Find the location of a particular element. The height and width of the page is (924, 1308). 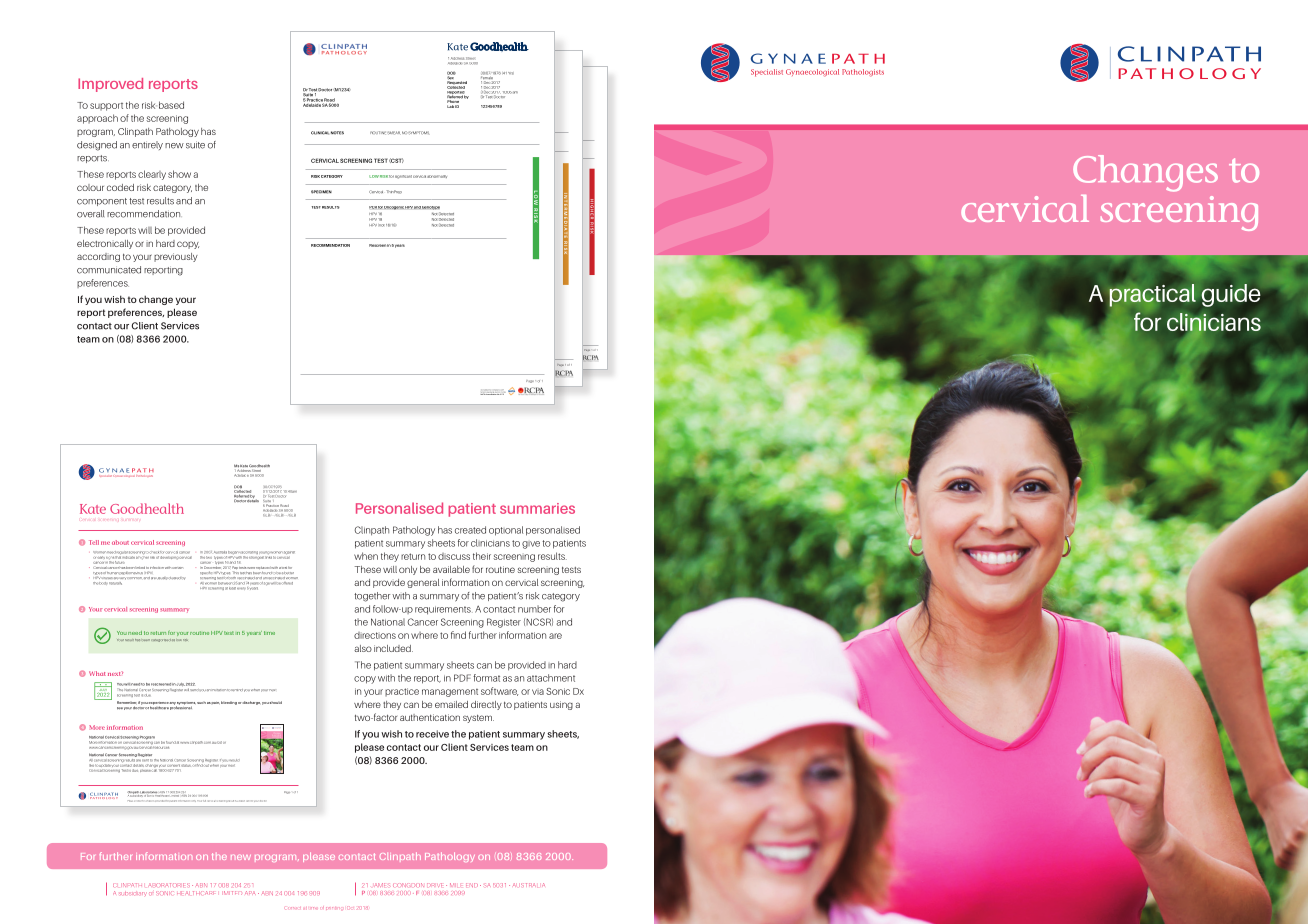

Yrs is located at coordinates (511, 73).
